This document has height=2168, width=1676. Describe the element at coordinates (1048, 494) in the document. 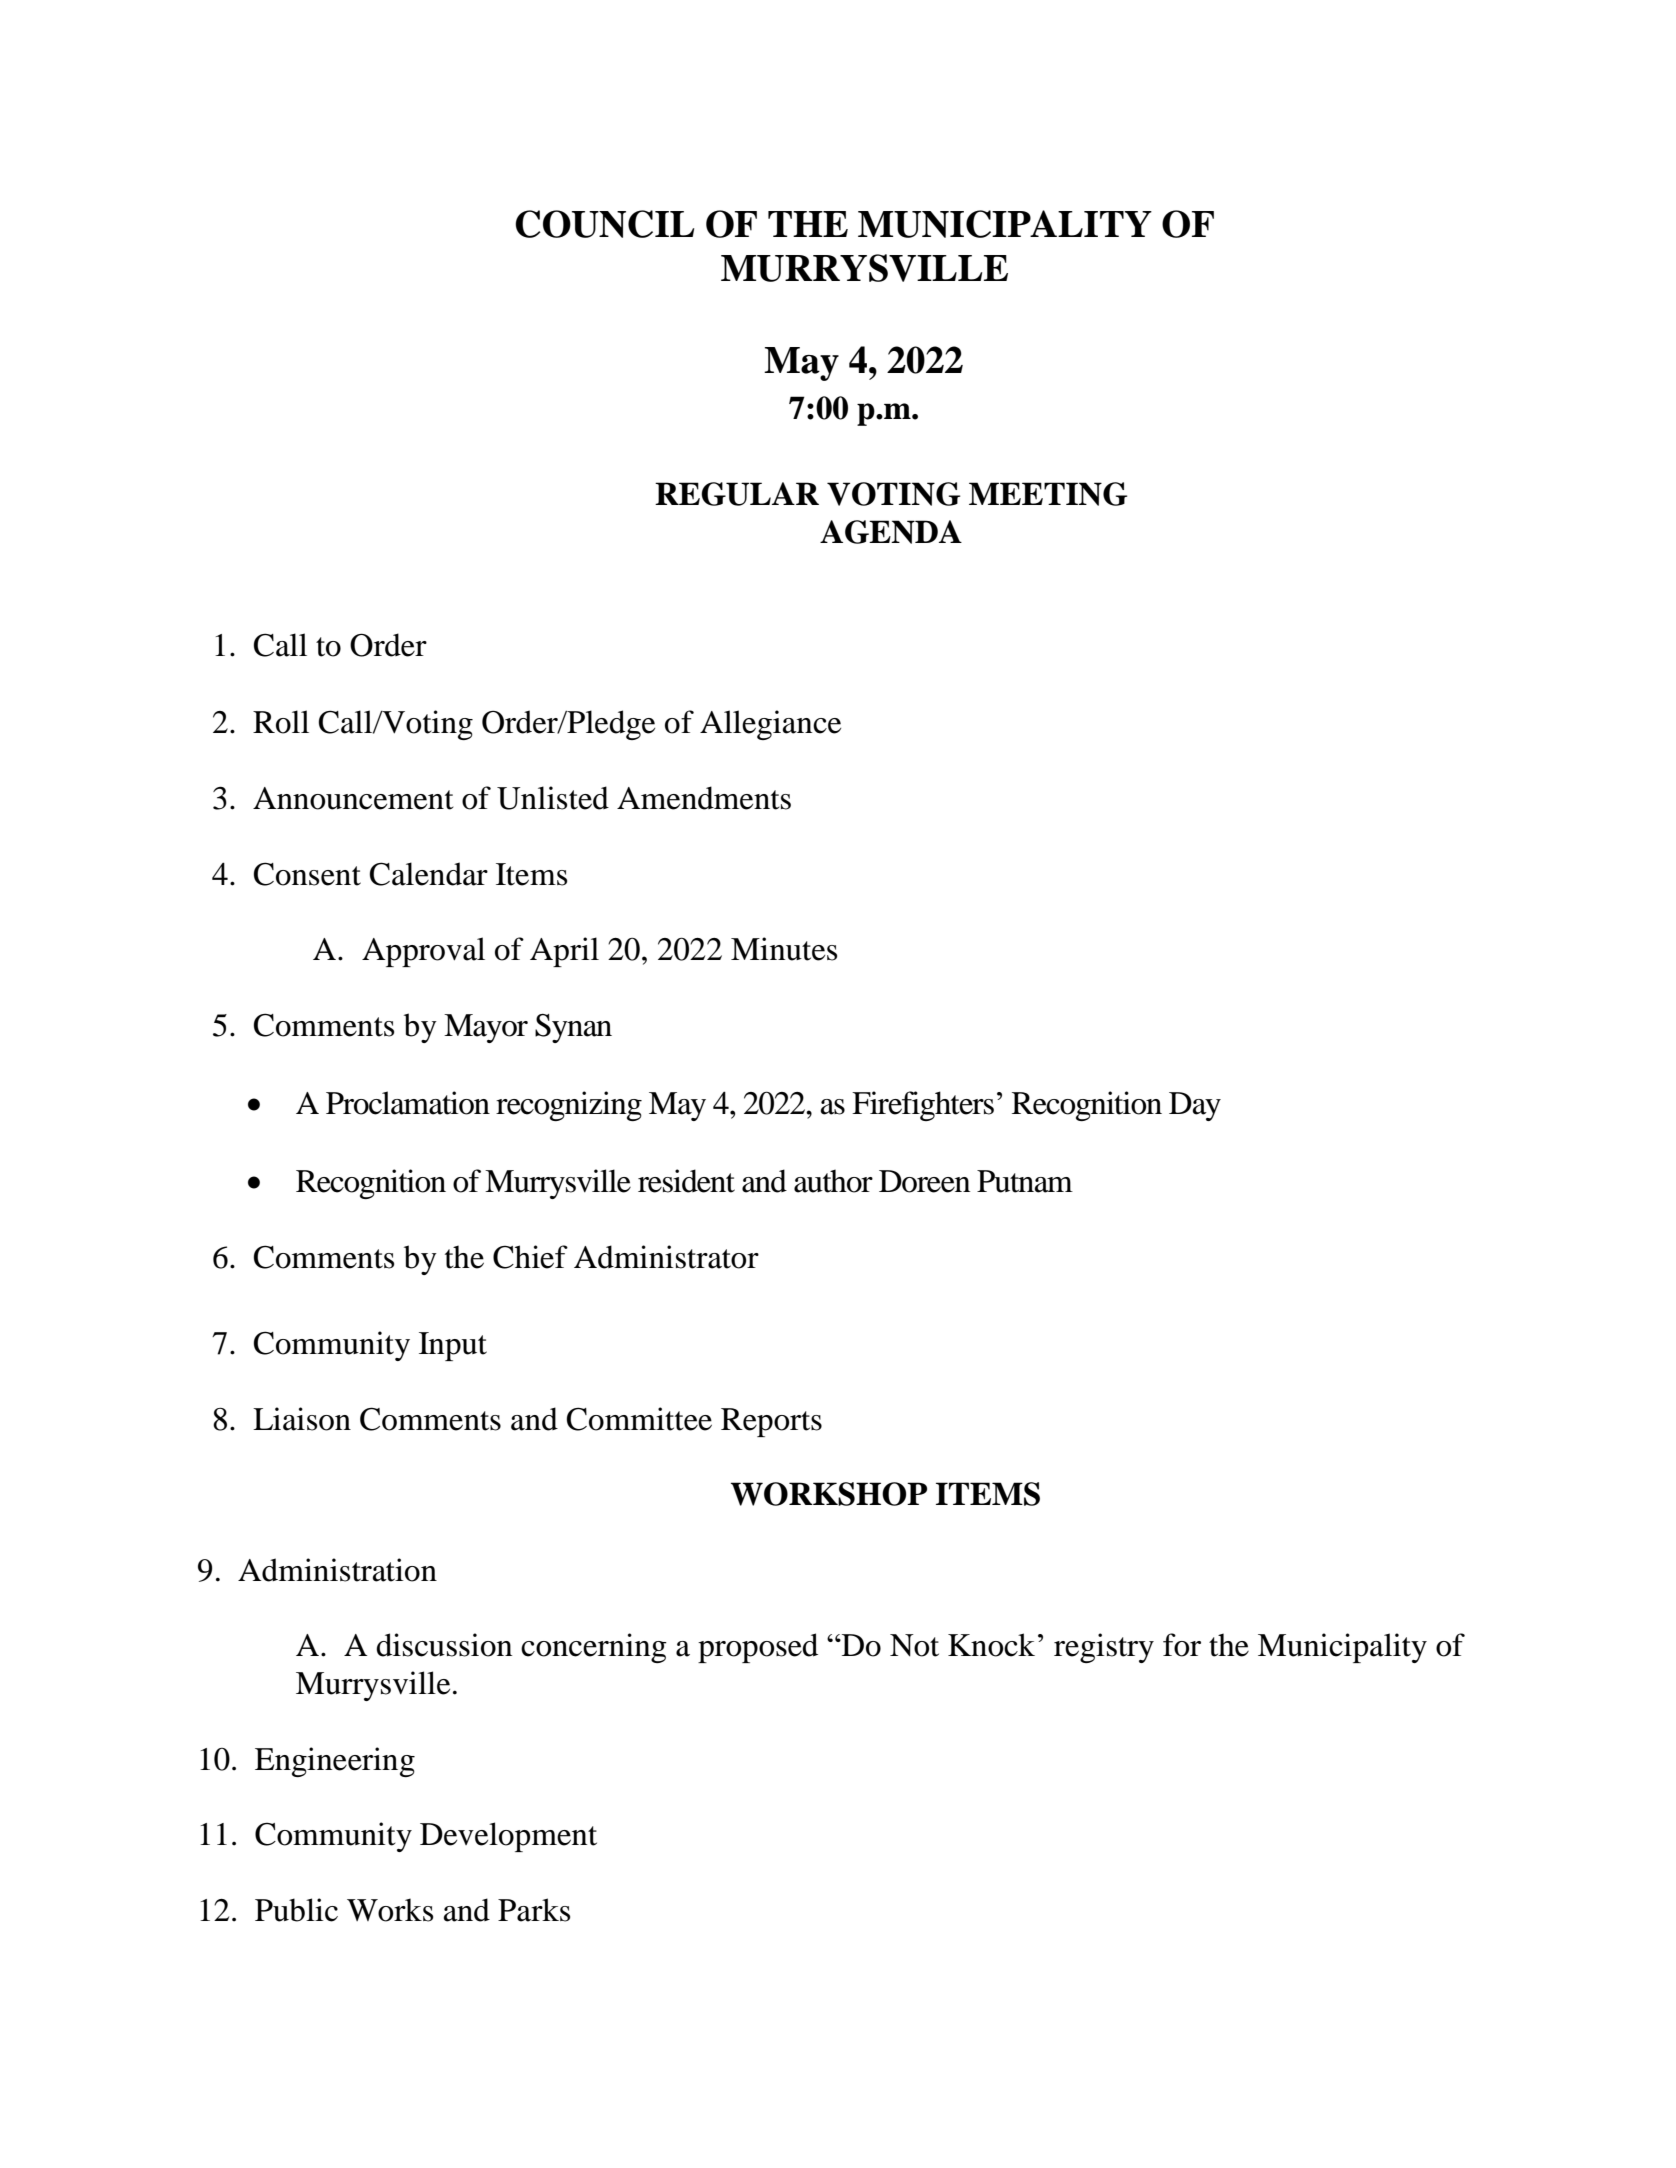

I see `MEETING` at that location.
